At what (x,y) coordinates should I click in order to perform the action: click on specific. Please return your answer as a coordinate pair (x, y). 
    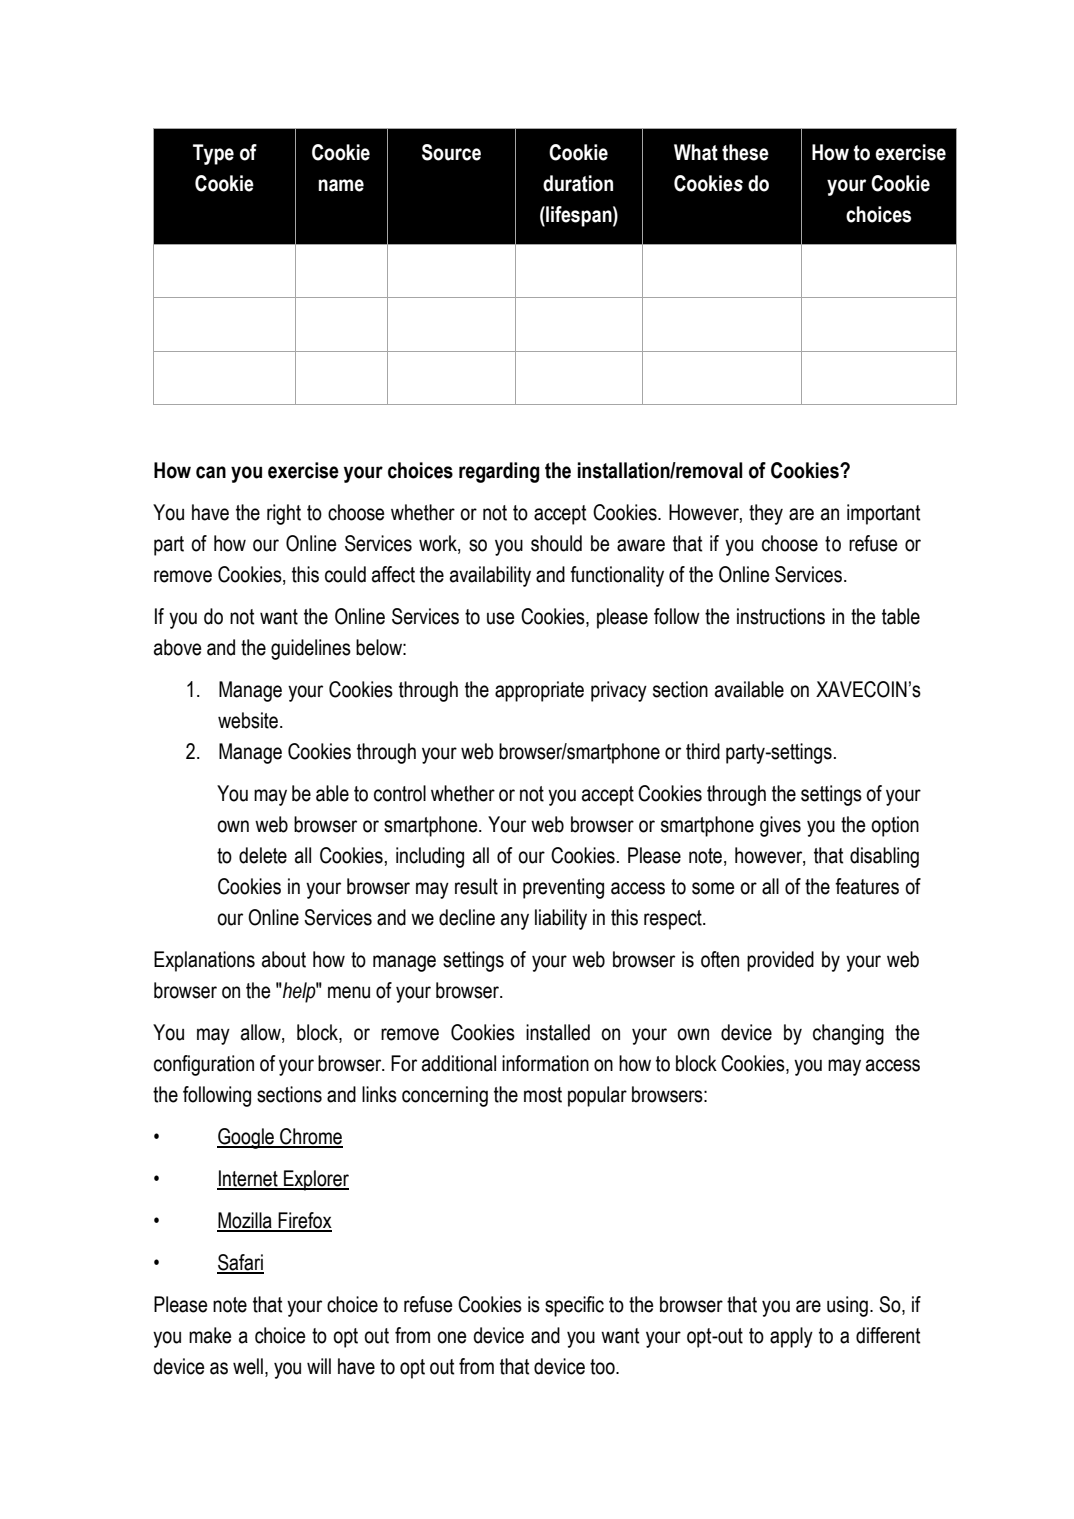
    Looking at the image, I should click on (574, 1306).
